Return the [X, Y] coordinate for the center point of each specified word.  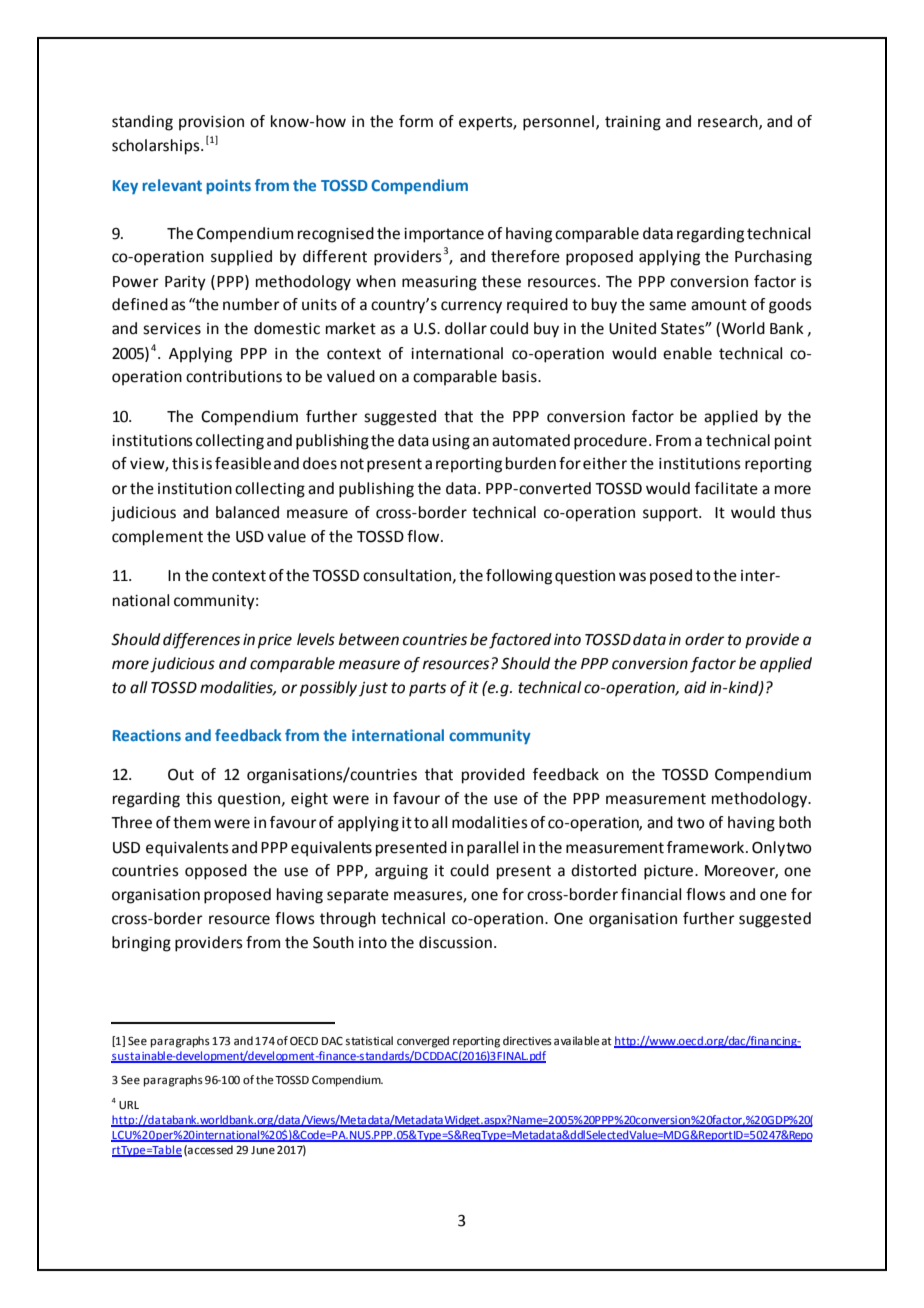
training [633, 123]
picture [670, 872]
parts [427, 689]
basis [520, 376]
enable [687, 353]
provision [211, 123]
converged [423, 1042]
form [416, 121]
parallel [492, 849]
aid [695, 687]
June [263, 1150]
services [172, 329]
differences [201, 641]
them [192, 822]
